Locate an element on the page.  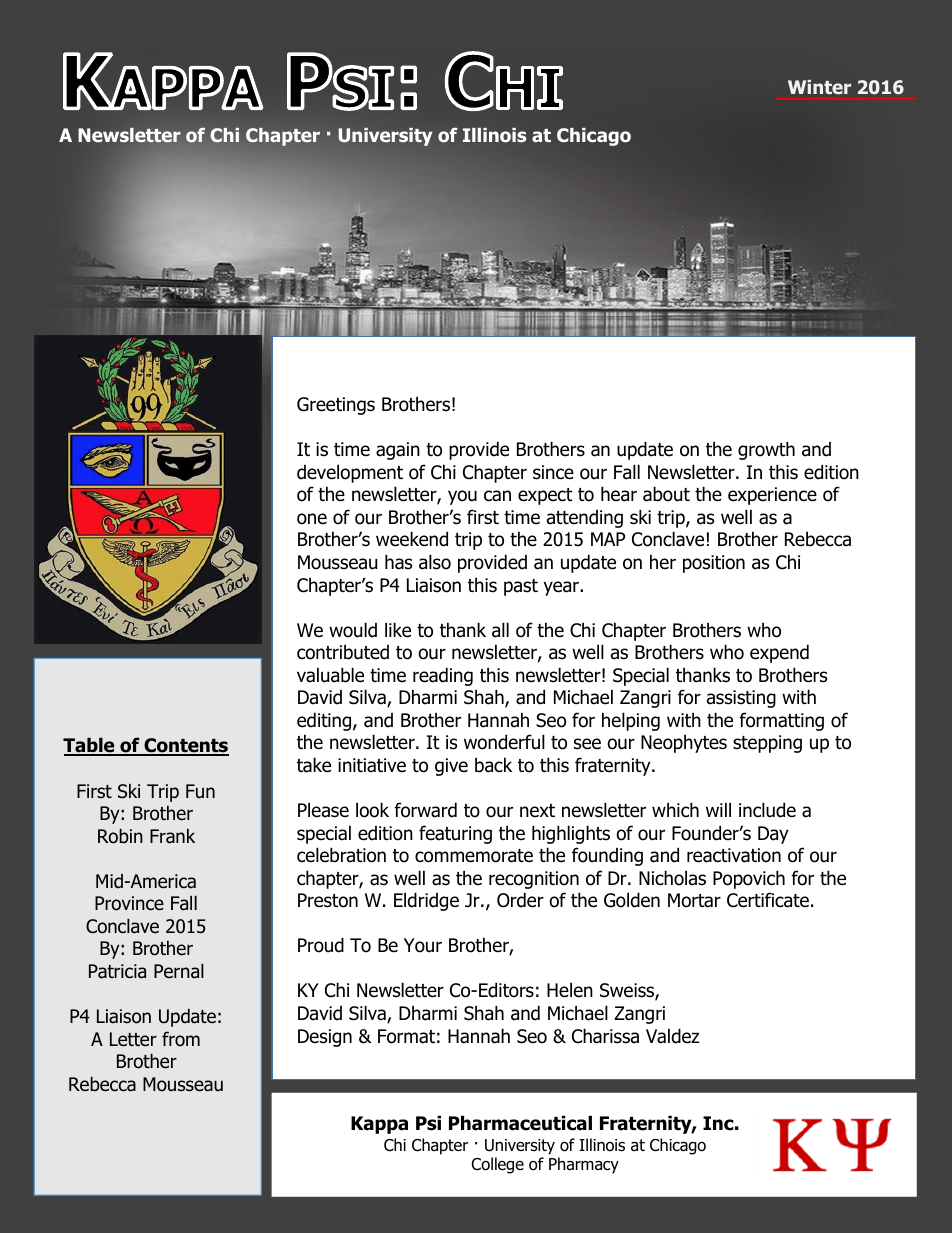
Winter is located at coordinates (819, 87).
